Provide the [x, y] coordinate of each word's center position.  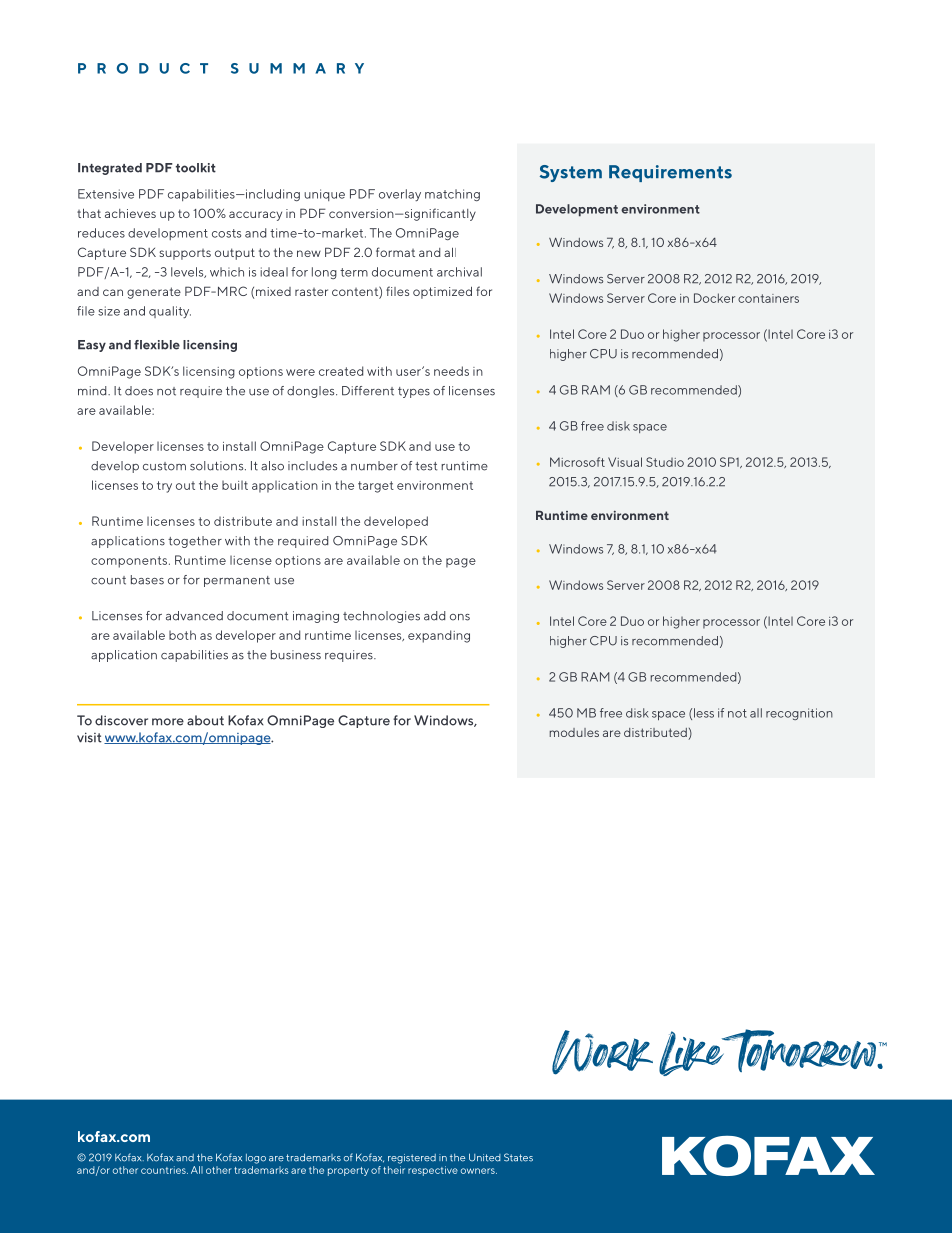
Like [693, 1053]
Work [602, 1052]
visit [89, 737]
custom [164, 466]
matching [452, 195]
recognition [799, 714]
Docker [714, 298]
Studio [665, 462]
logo [256, 1159]
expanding [439, 636]
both [182, 635]
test [426, 466]
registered [412, 1159]
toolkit [196, 168]
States [518, 1157]
